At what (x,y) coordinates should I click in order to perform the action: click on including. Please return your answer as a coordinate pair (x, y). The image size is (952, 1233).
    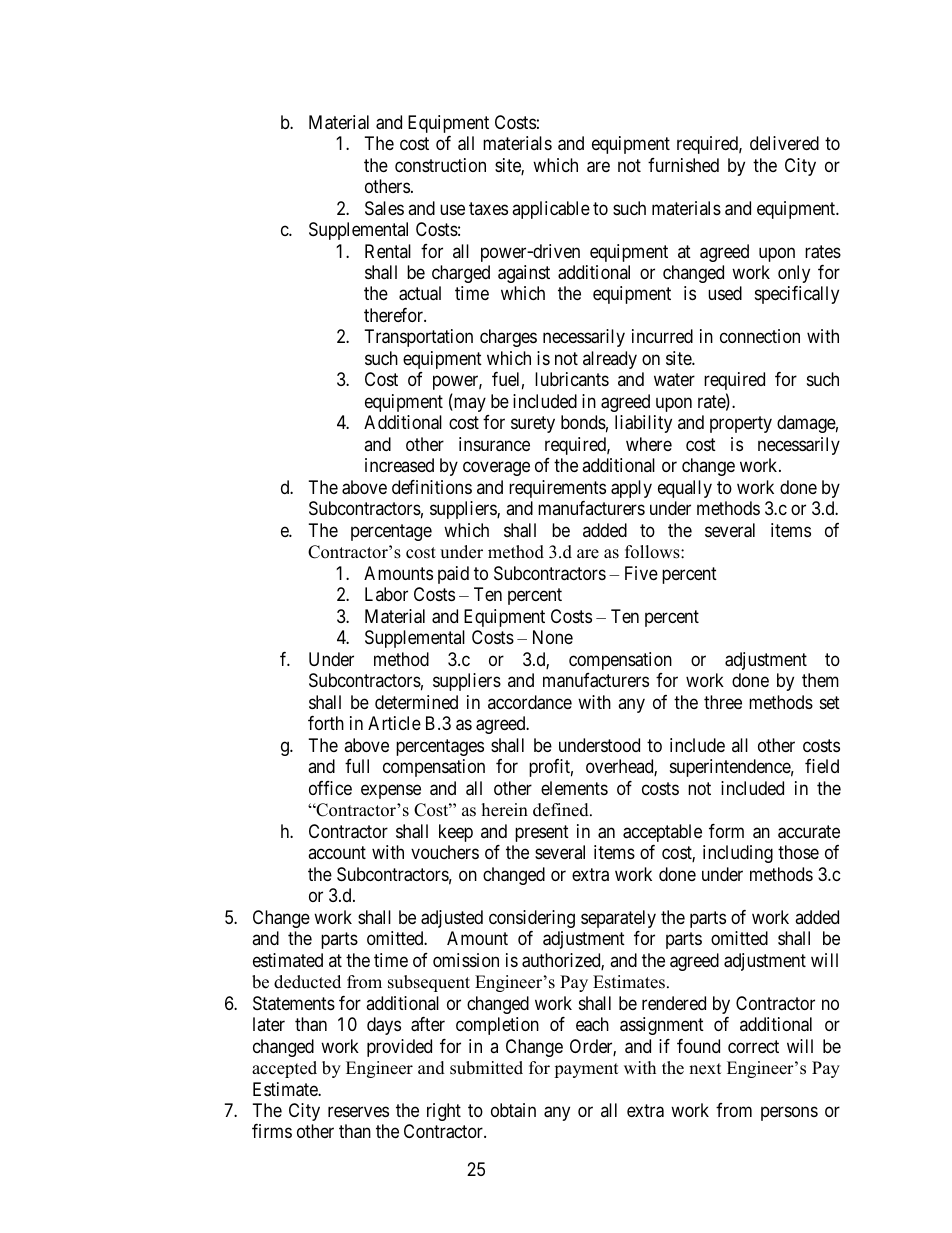
    Looking at the image, I should click on (738, 854).
